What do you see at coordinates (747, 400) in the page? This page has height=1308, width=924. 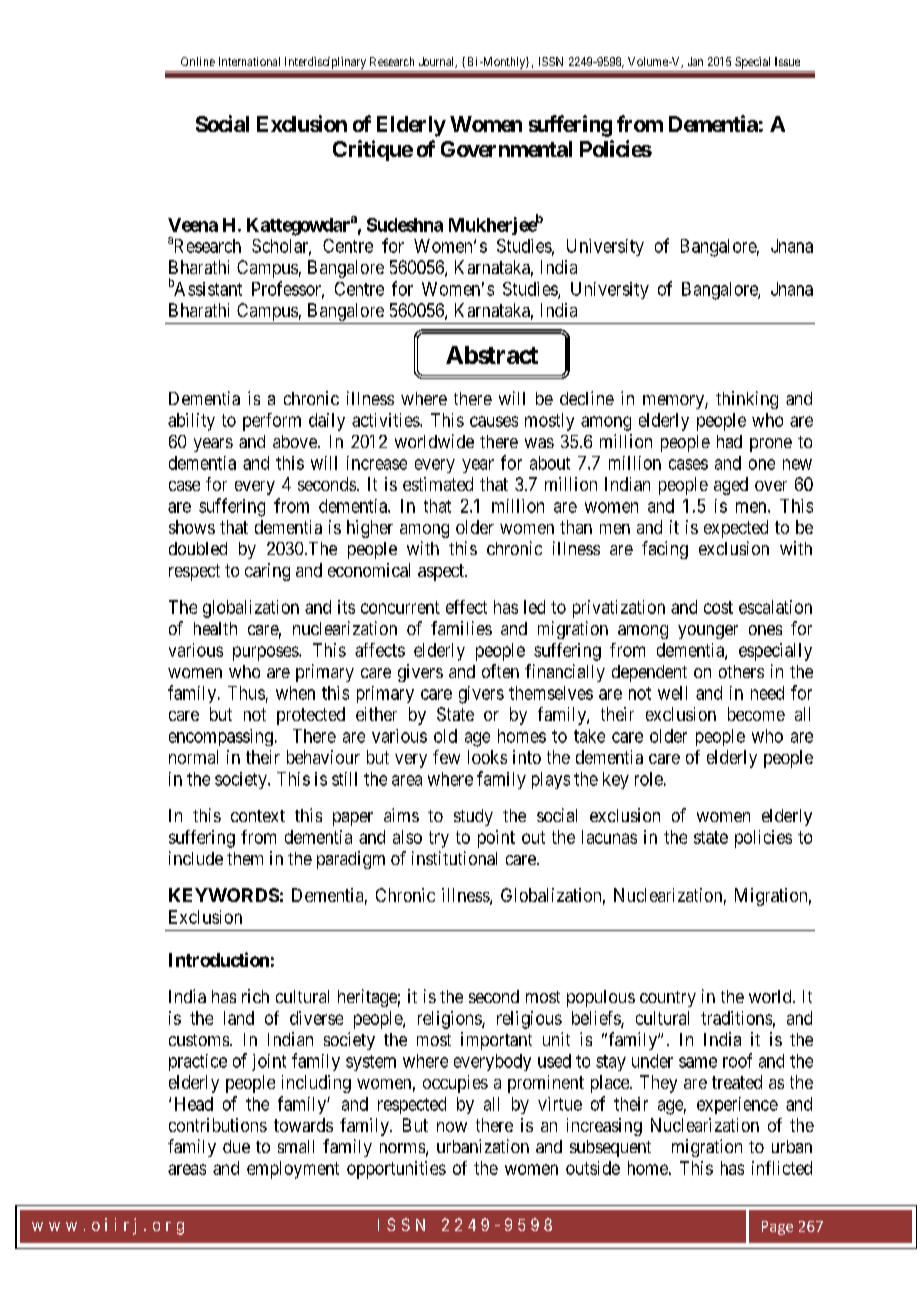 I see `thinking` at bounding box center [747, 400].
